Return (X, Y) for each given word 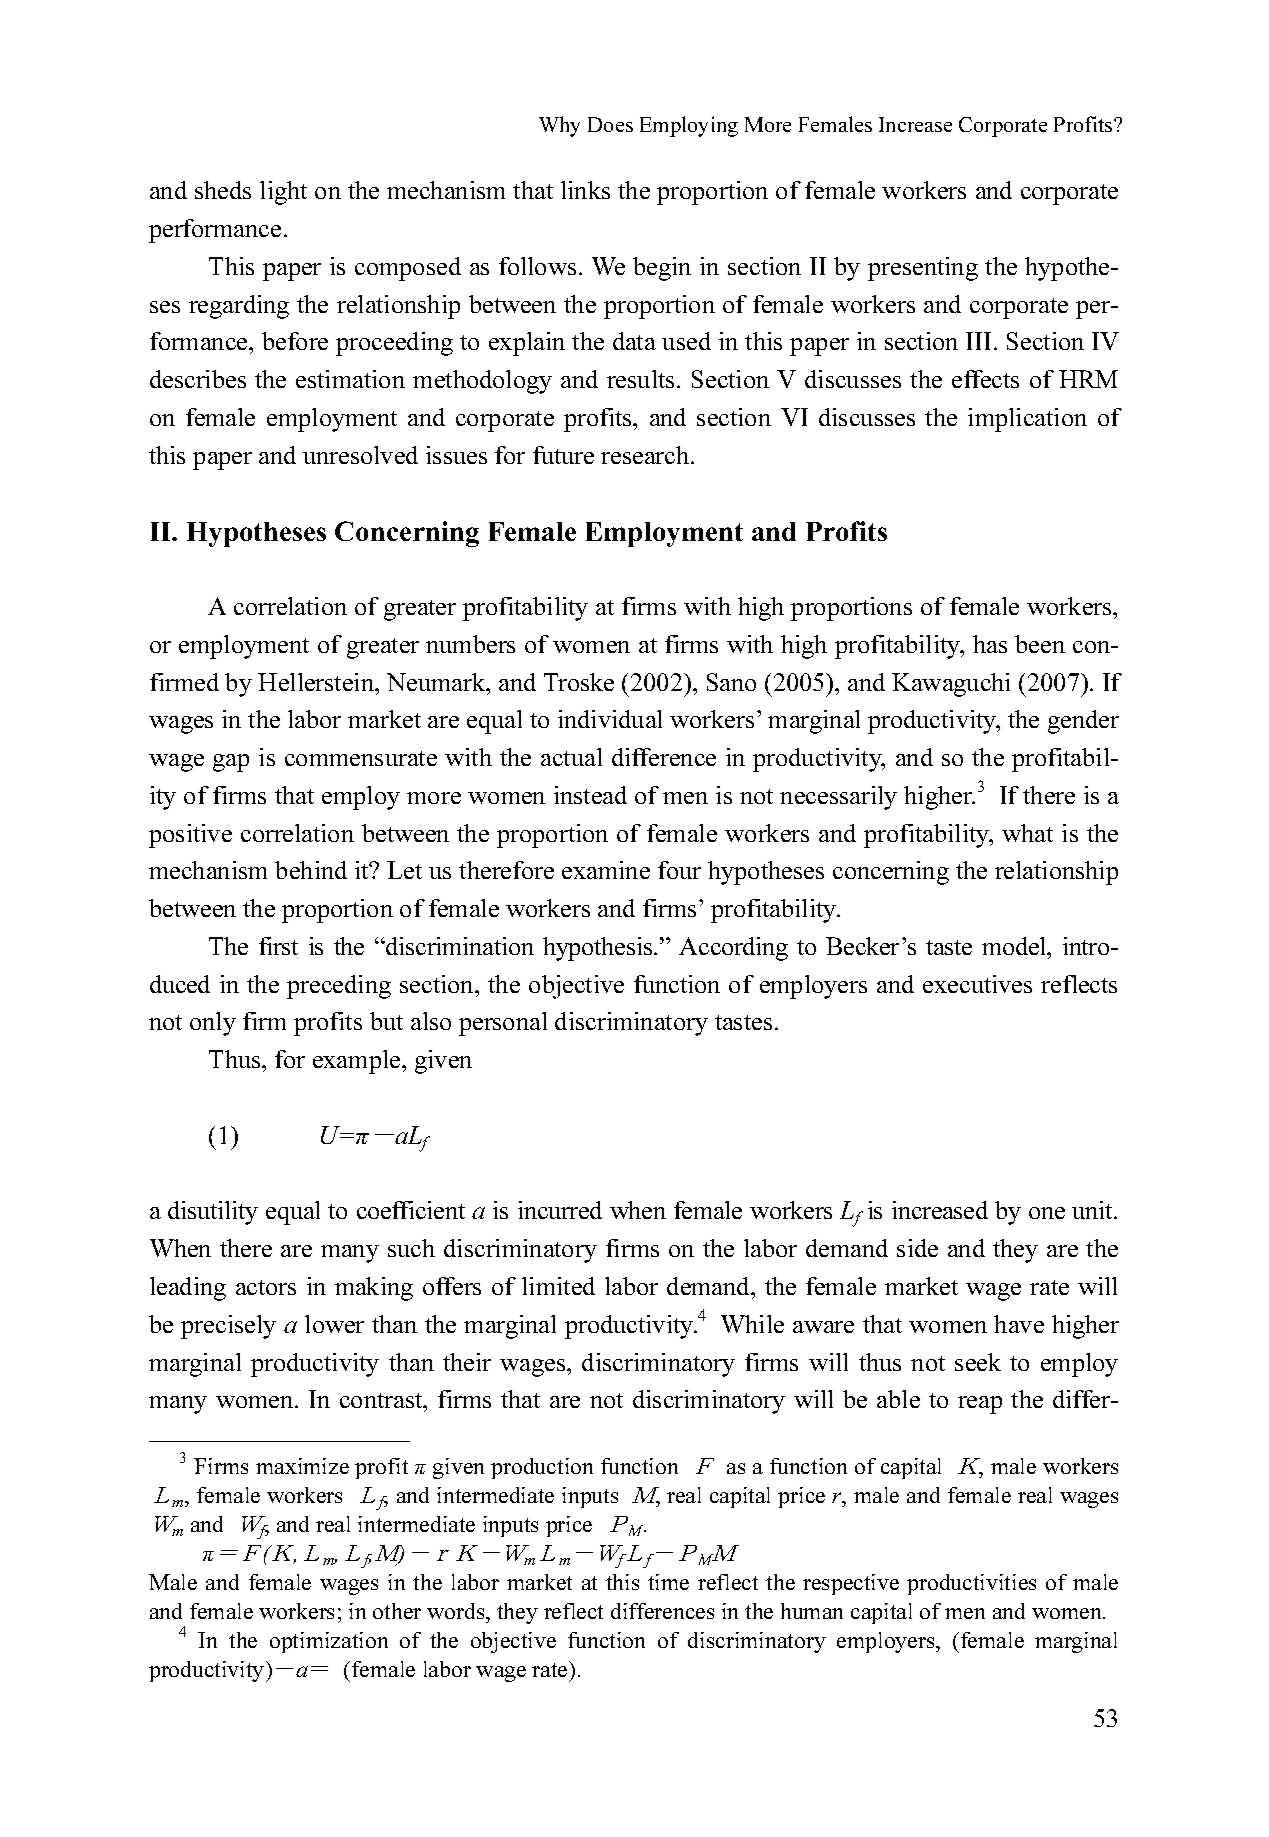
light (283, 193)
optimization (329, 1642)
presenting (923, 269)
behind (311, 870)
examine (606, 870)
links (585, 190)
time (668, 1582)
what (1027, 833)
